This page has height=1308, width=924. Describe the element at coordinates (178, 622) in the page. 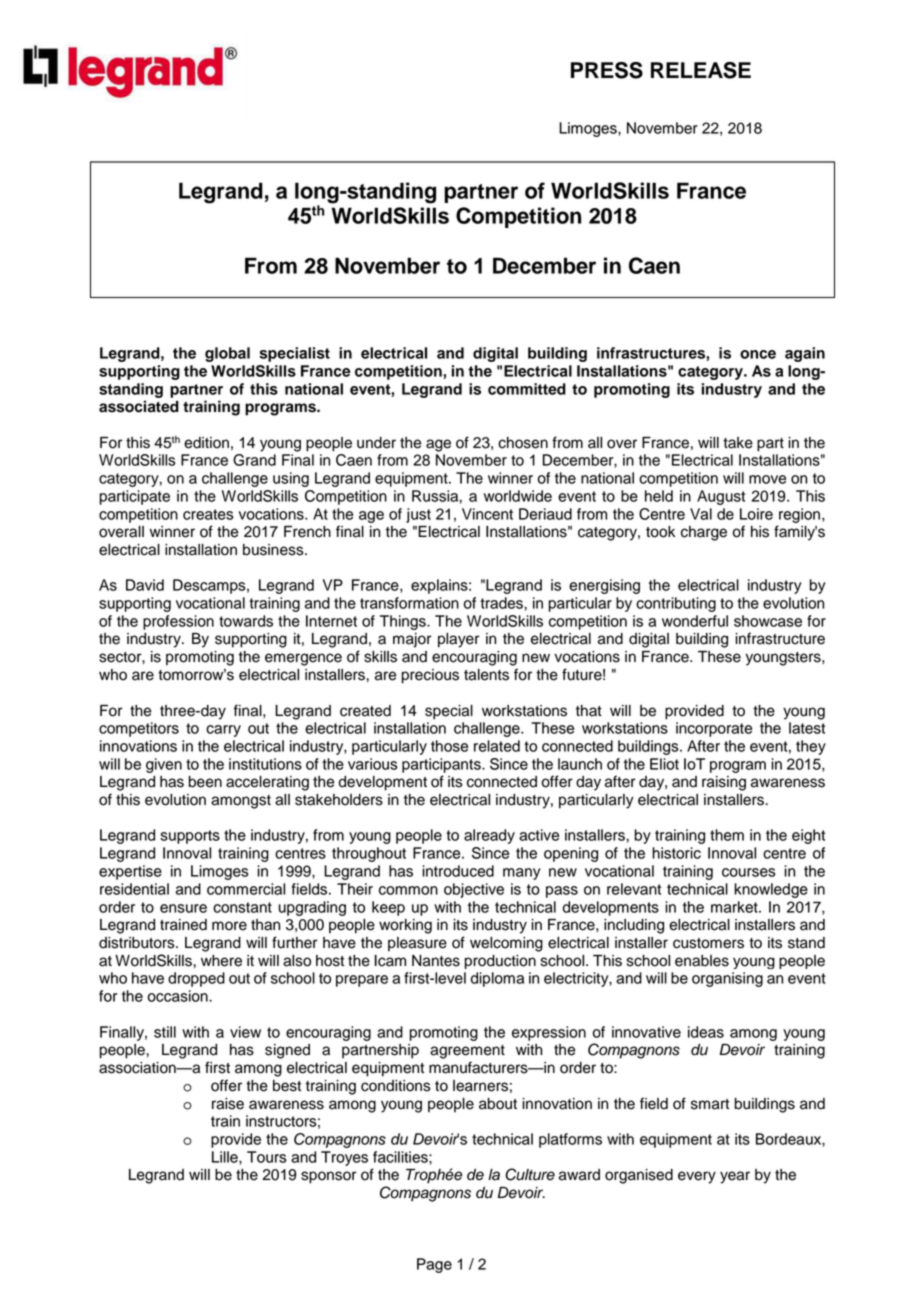

I see `profession` at that location.
